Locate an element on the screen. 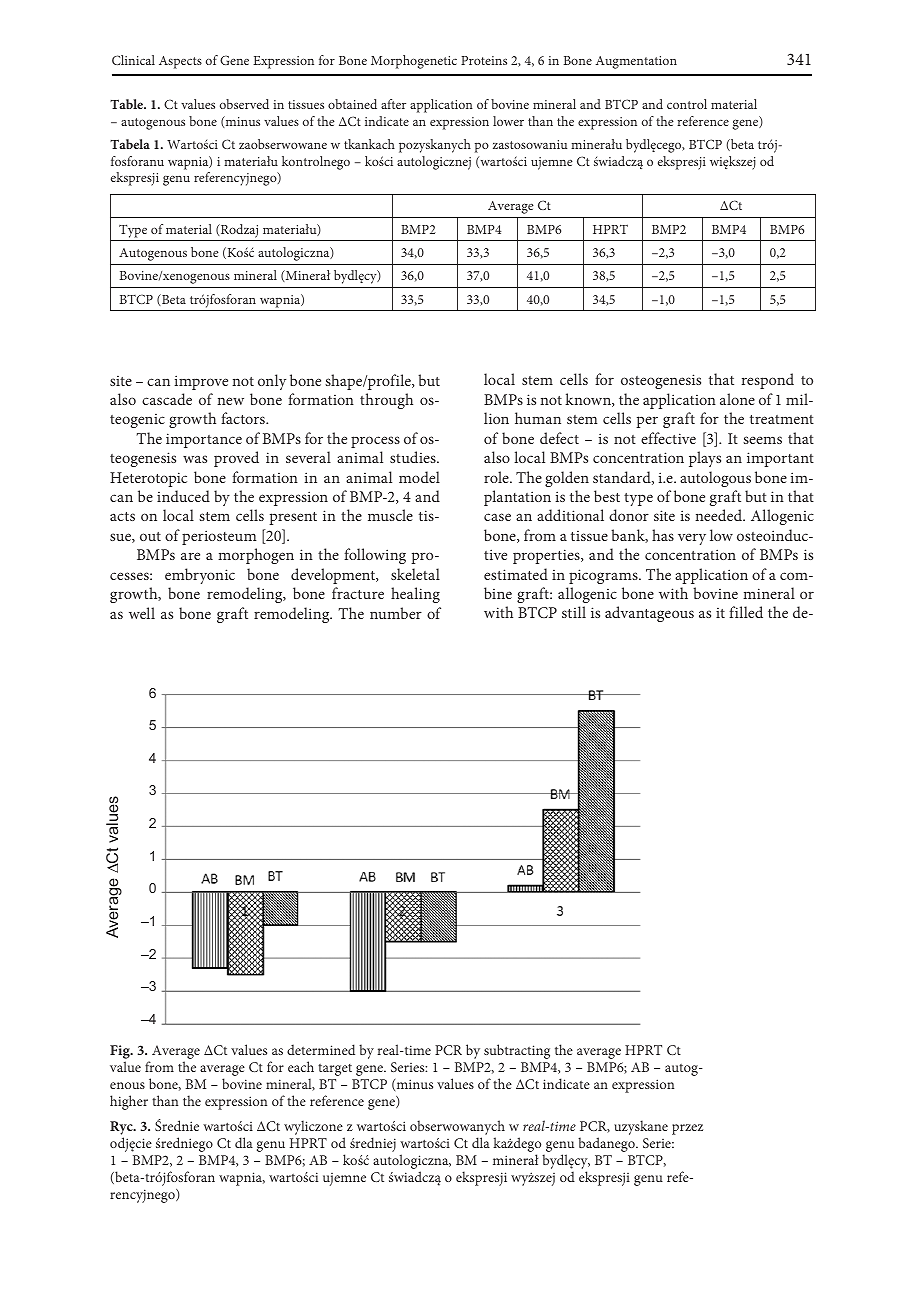 The width and height of the screenshot is (924, 1308). control is located at coordinates (687, 104).
